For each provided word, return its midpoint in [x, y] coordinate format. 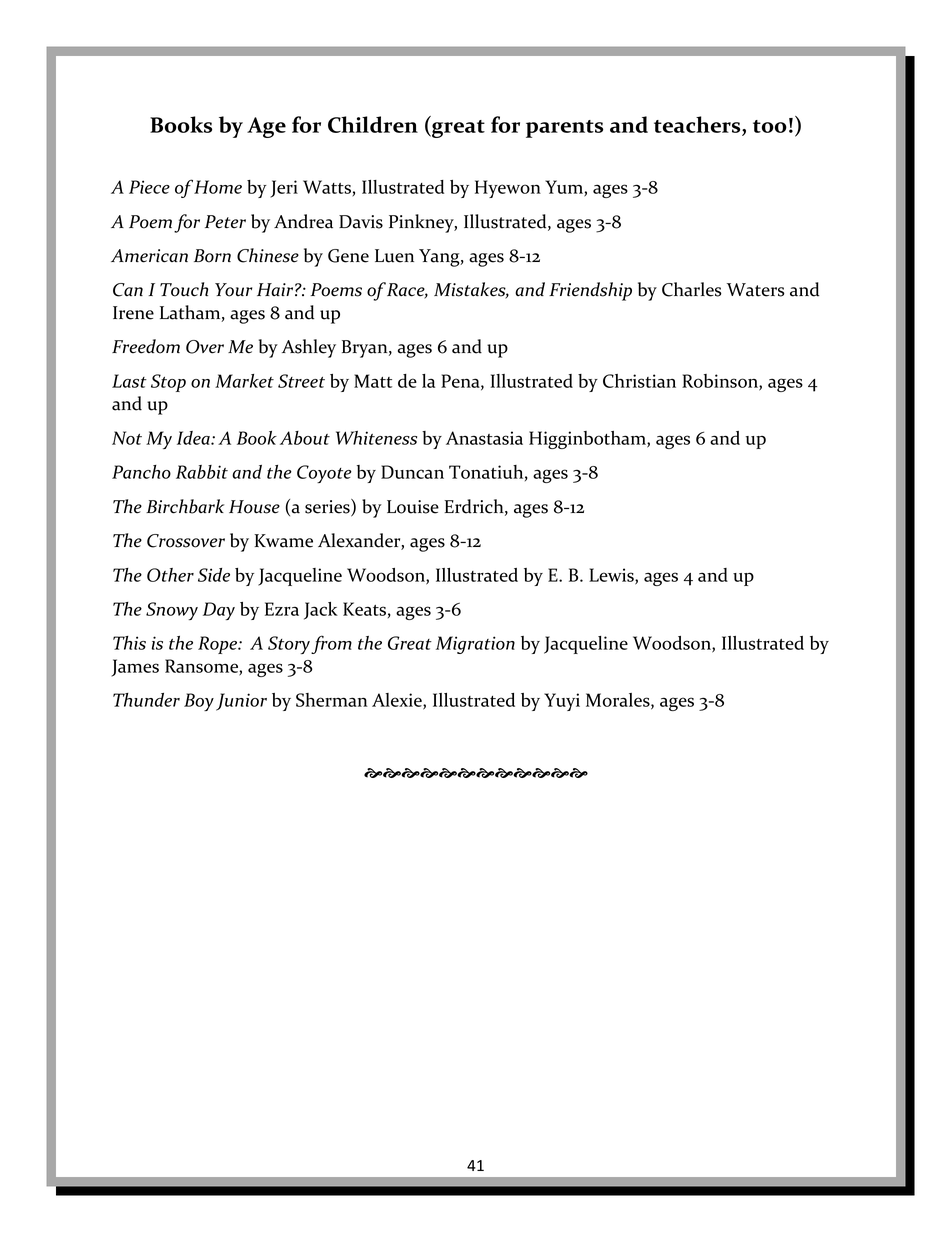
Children [373, 124]
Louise [413, 507]
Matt [373, 381]
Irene [133, 313]
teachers [698, 126]
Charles [692, 289]
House [254, 507]
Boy [199, 702]
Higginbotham [588, 440]
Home [218, 187]
